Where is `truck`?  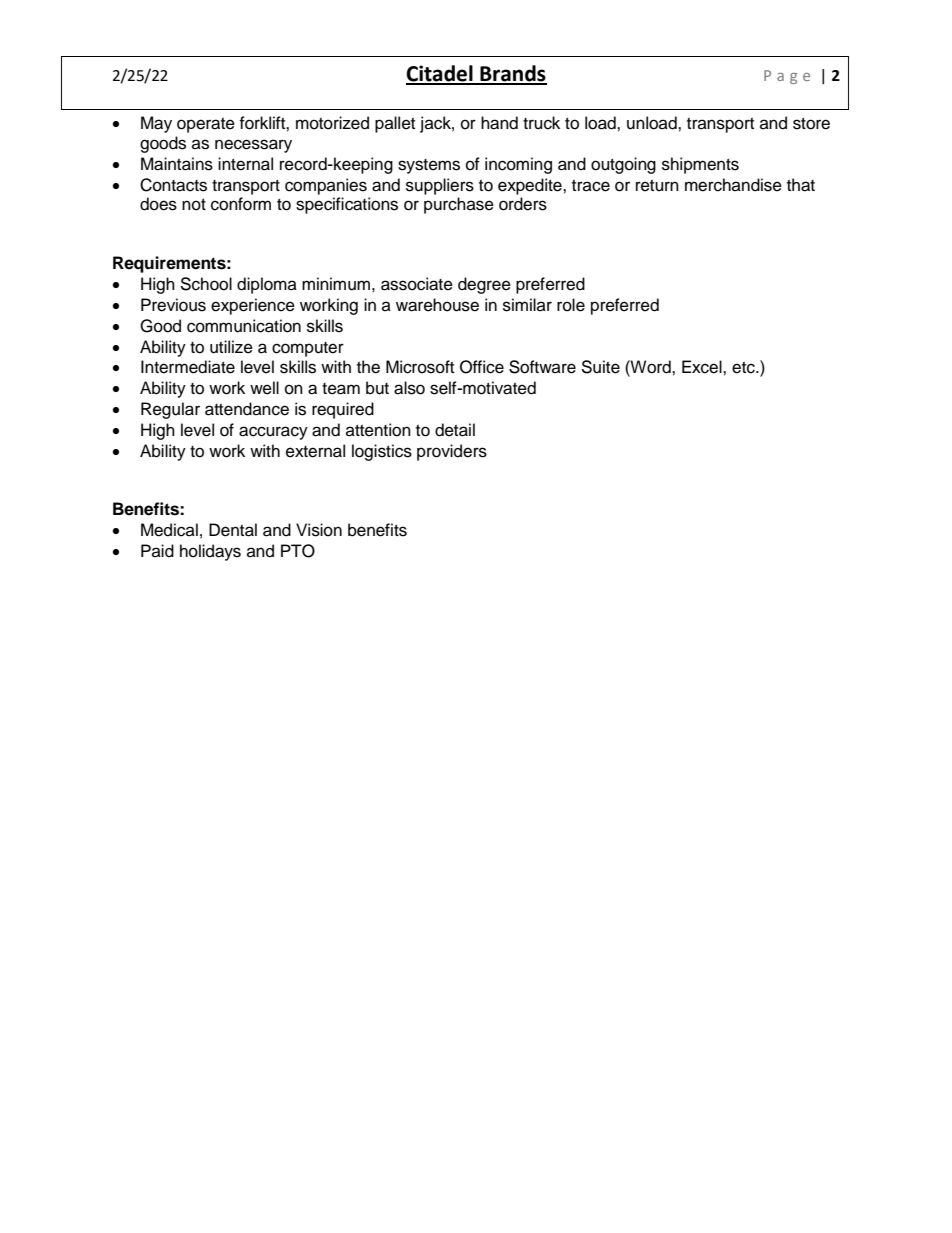 truck is located at coordinates (541, 123).
